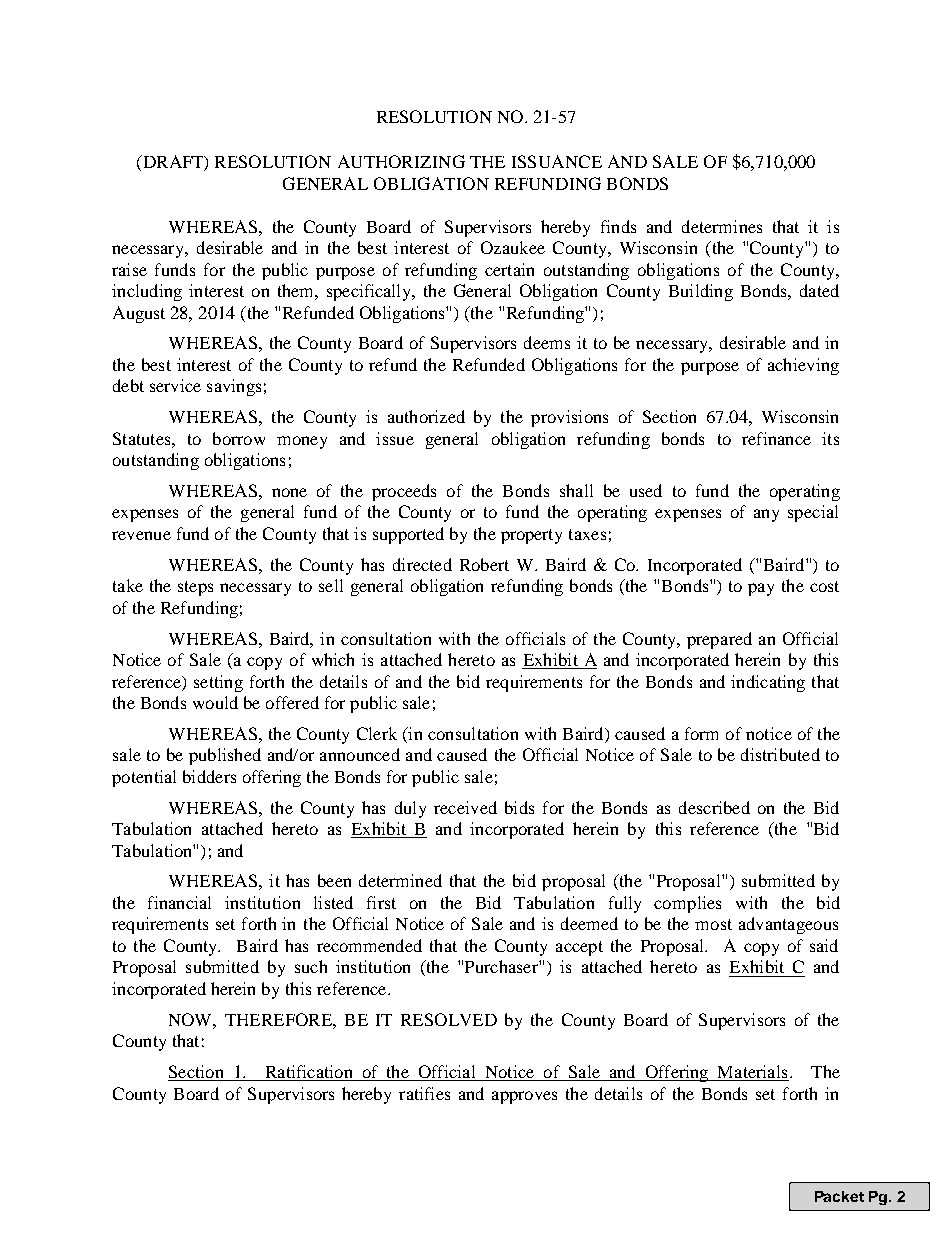 The height and width of the image is (1233, 952). I want to click on raise, so click(129, 269).
